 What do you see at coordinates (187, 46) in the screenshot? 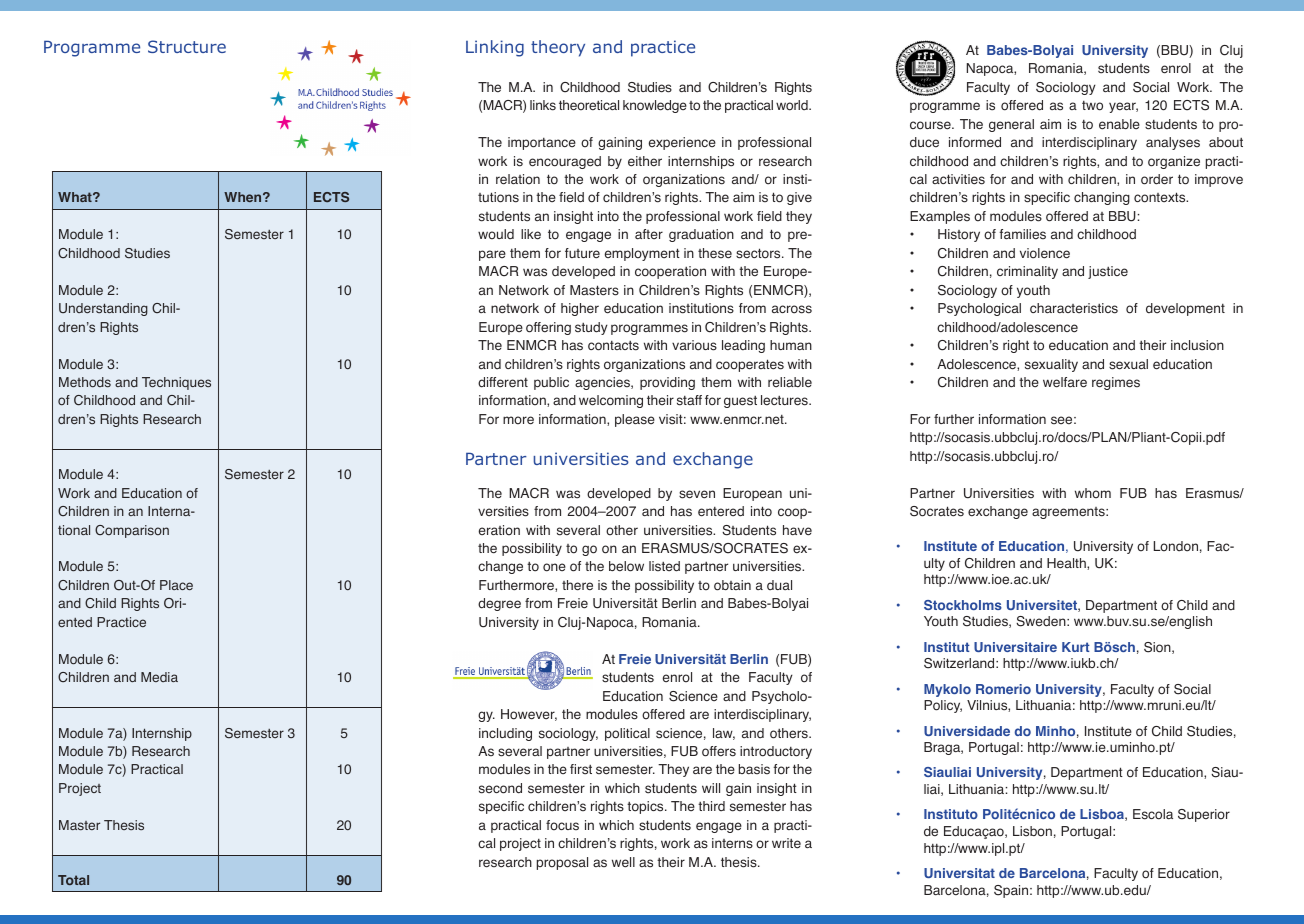
I see `Structure` at bounding box center [187, 46].
